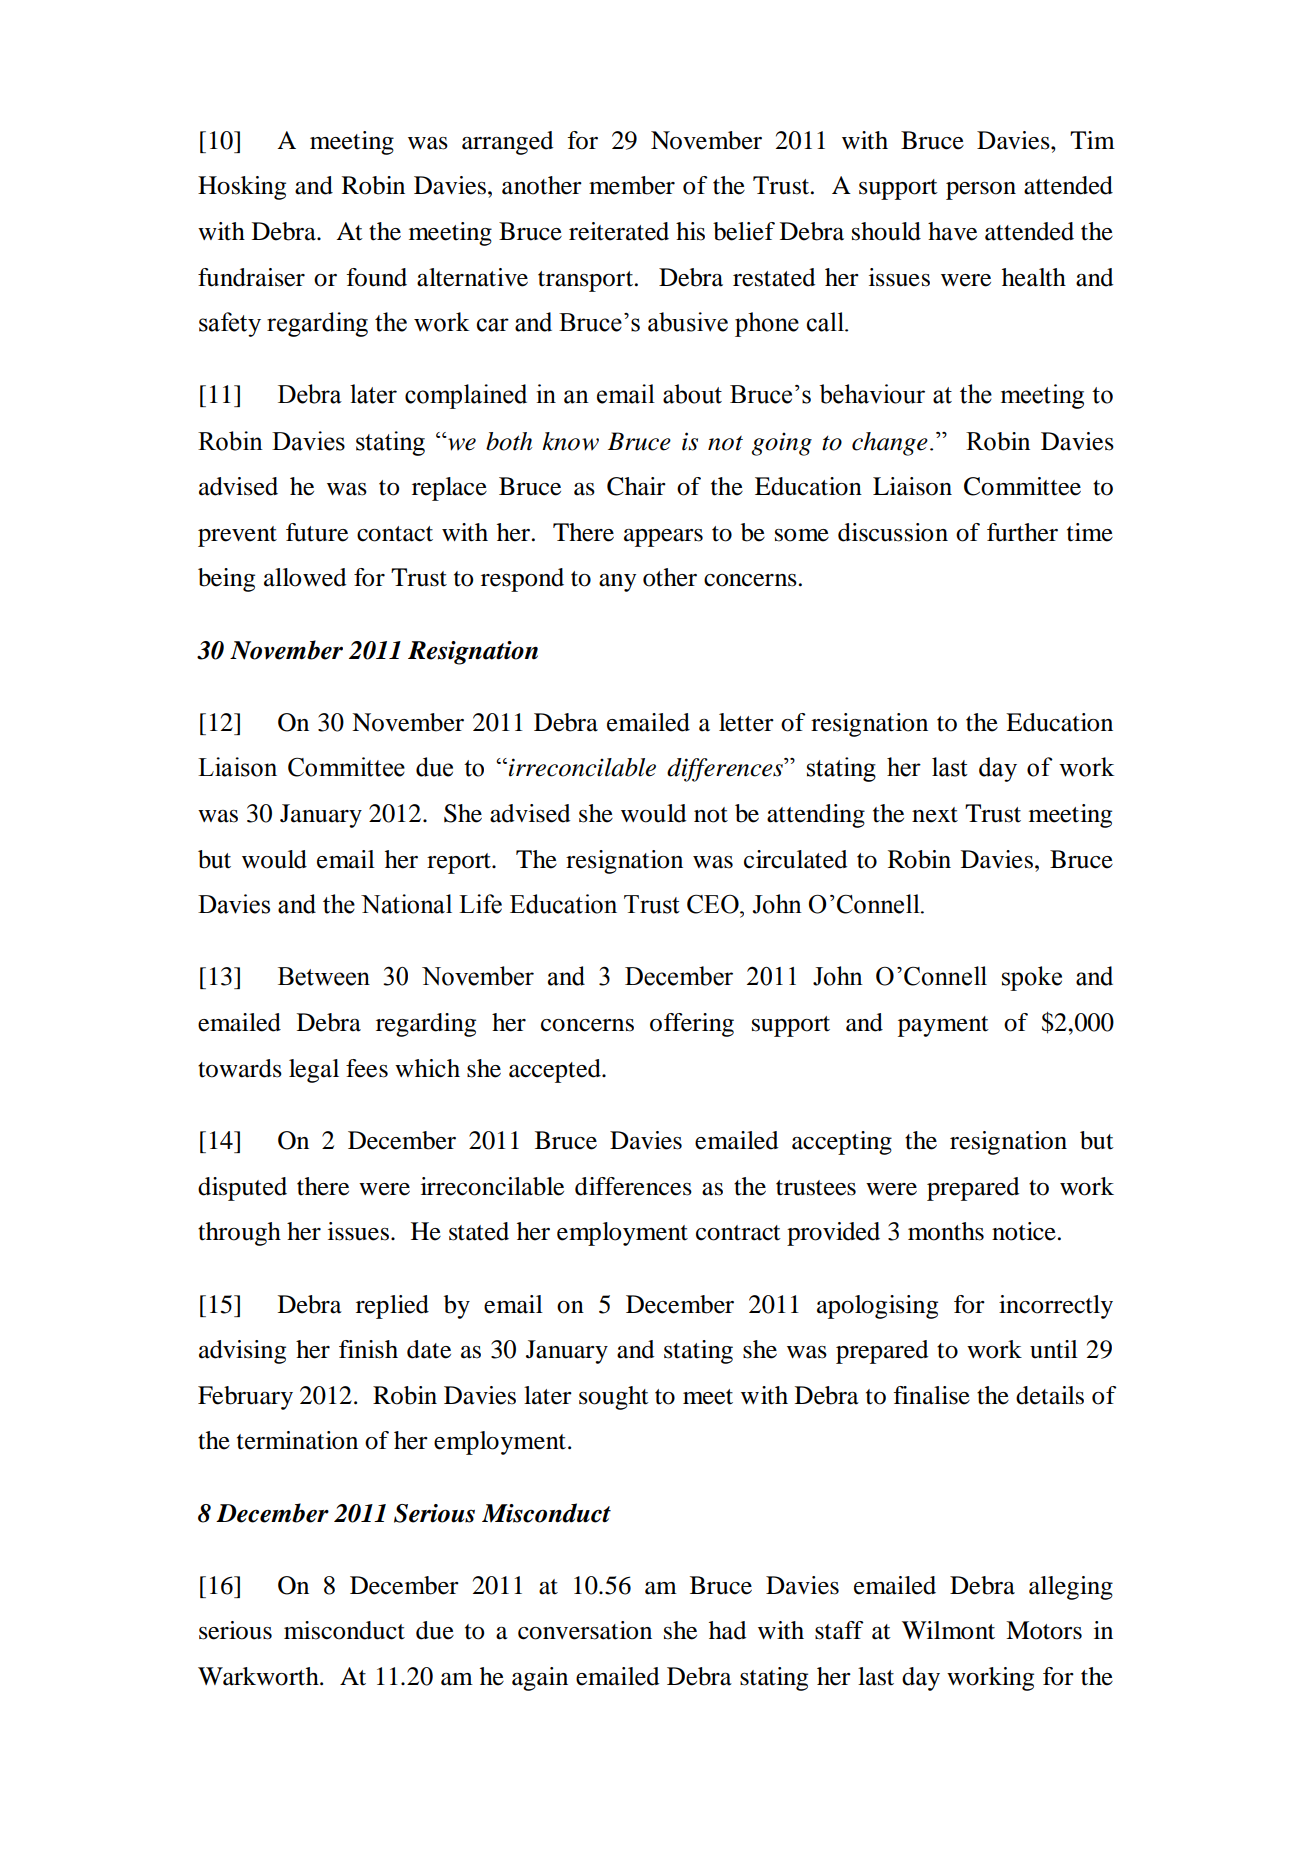 This screenshot has height=1857, width=1313. I want to click on letter, so click(746, 722).
